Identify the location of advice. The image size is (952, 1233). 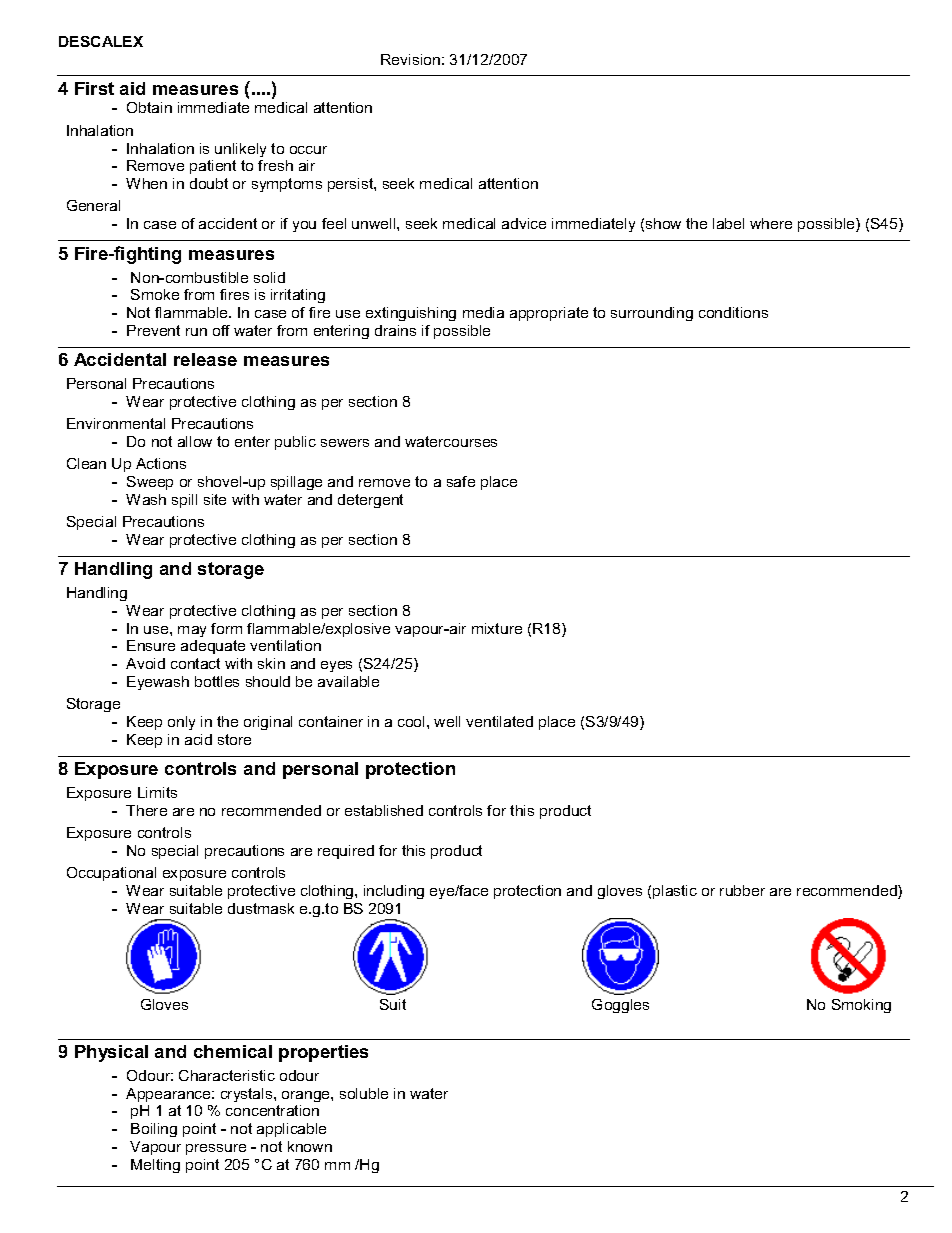
(524, 223).
